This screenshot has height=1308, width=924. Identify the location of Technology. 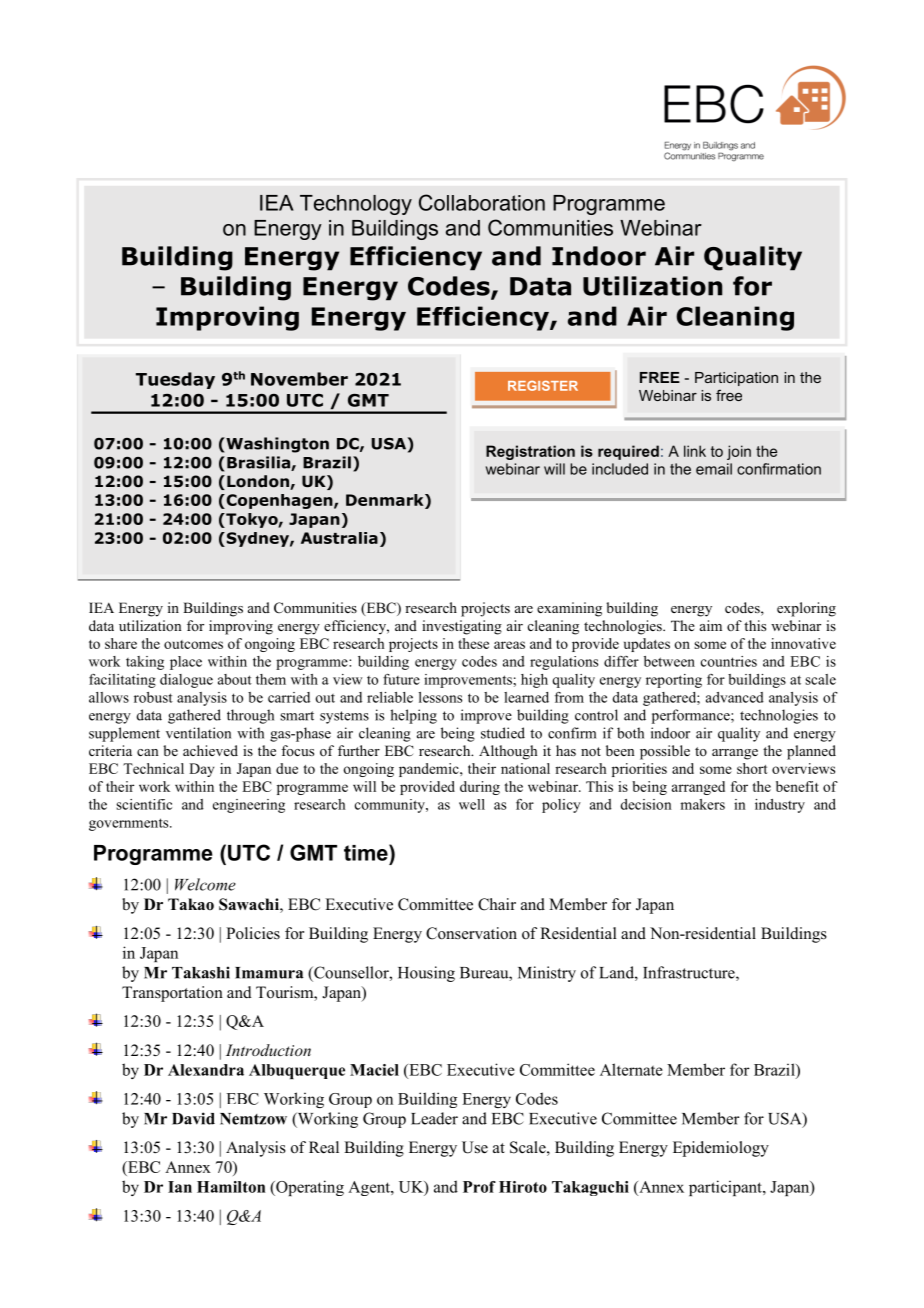
(356, 205).
